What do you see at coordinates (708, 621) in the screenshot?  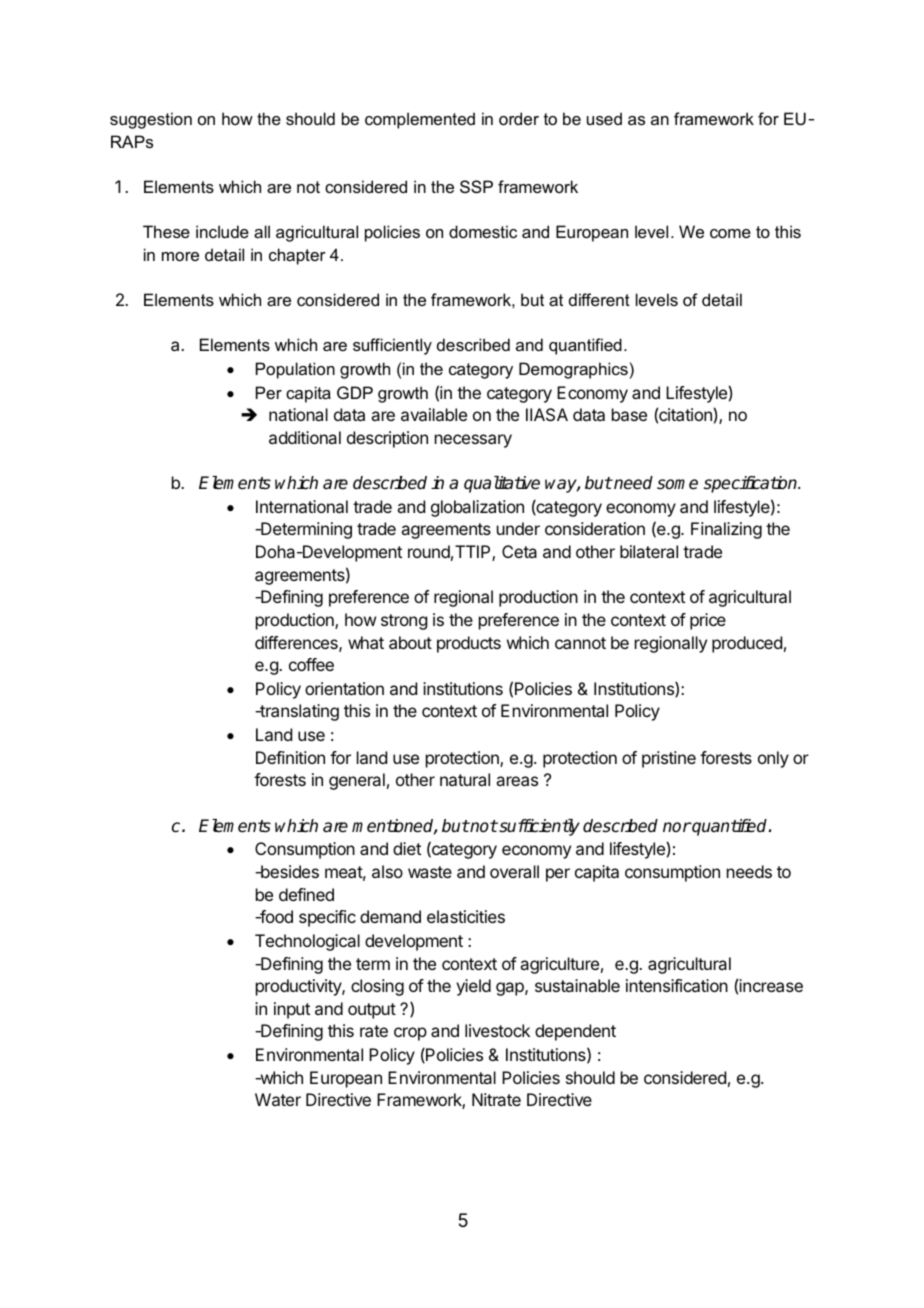 I see `price` at bounding box center [708, 621].
